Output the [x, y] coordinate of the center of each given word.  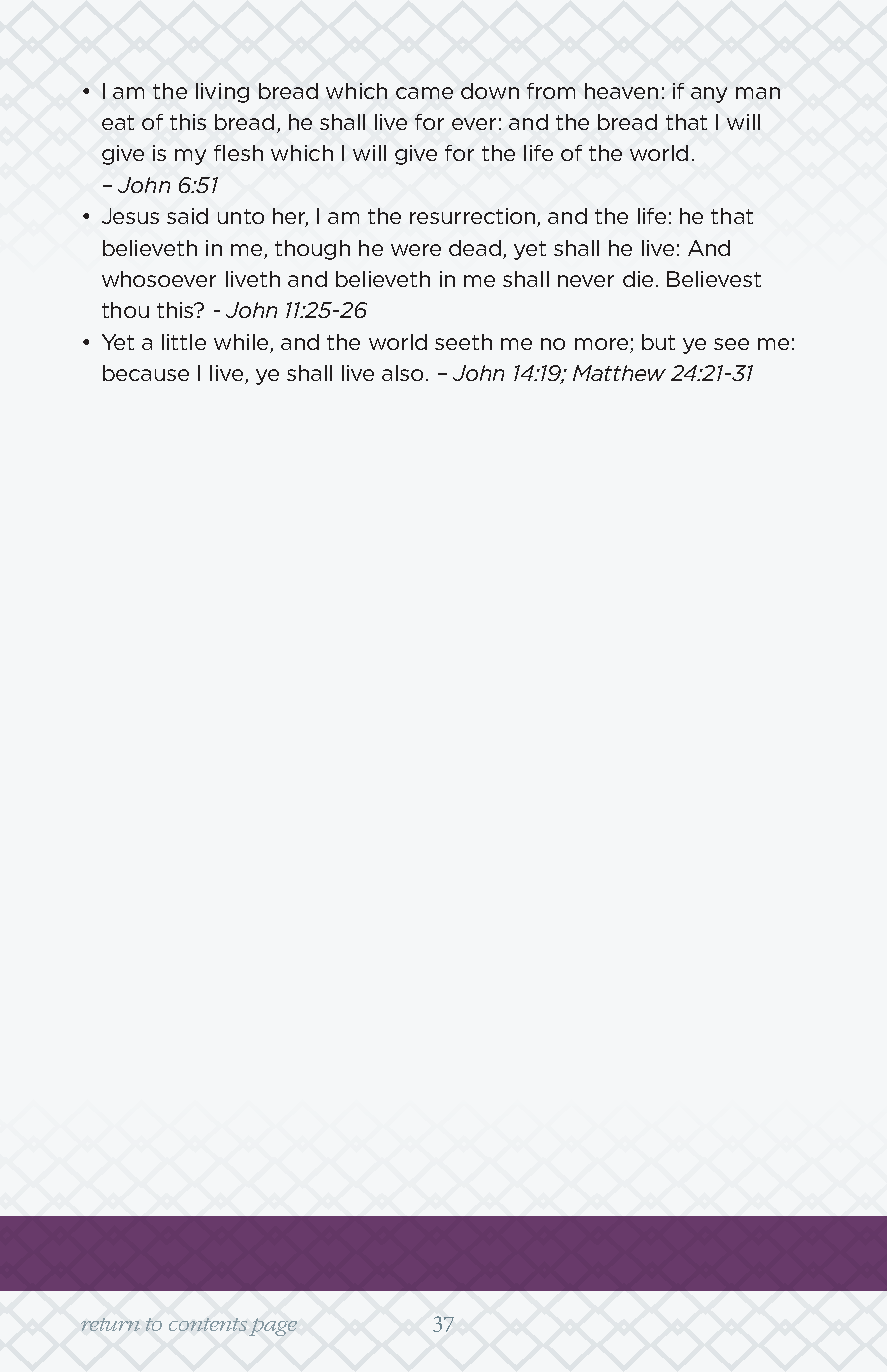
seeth [463, 342]
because [146, 373]
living [222, 93]
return [110, 1324]
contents [208, 1324]
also [404, 373]
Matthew [619, 373]
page [273, 1327]
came [424, 93]
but [658, 342]
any [709, 95]
